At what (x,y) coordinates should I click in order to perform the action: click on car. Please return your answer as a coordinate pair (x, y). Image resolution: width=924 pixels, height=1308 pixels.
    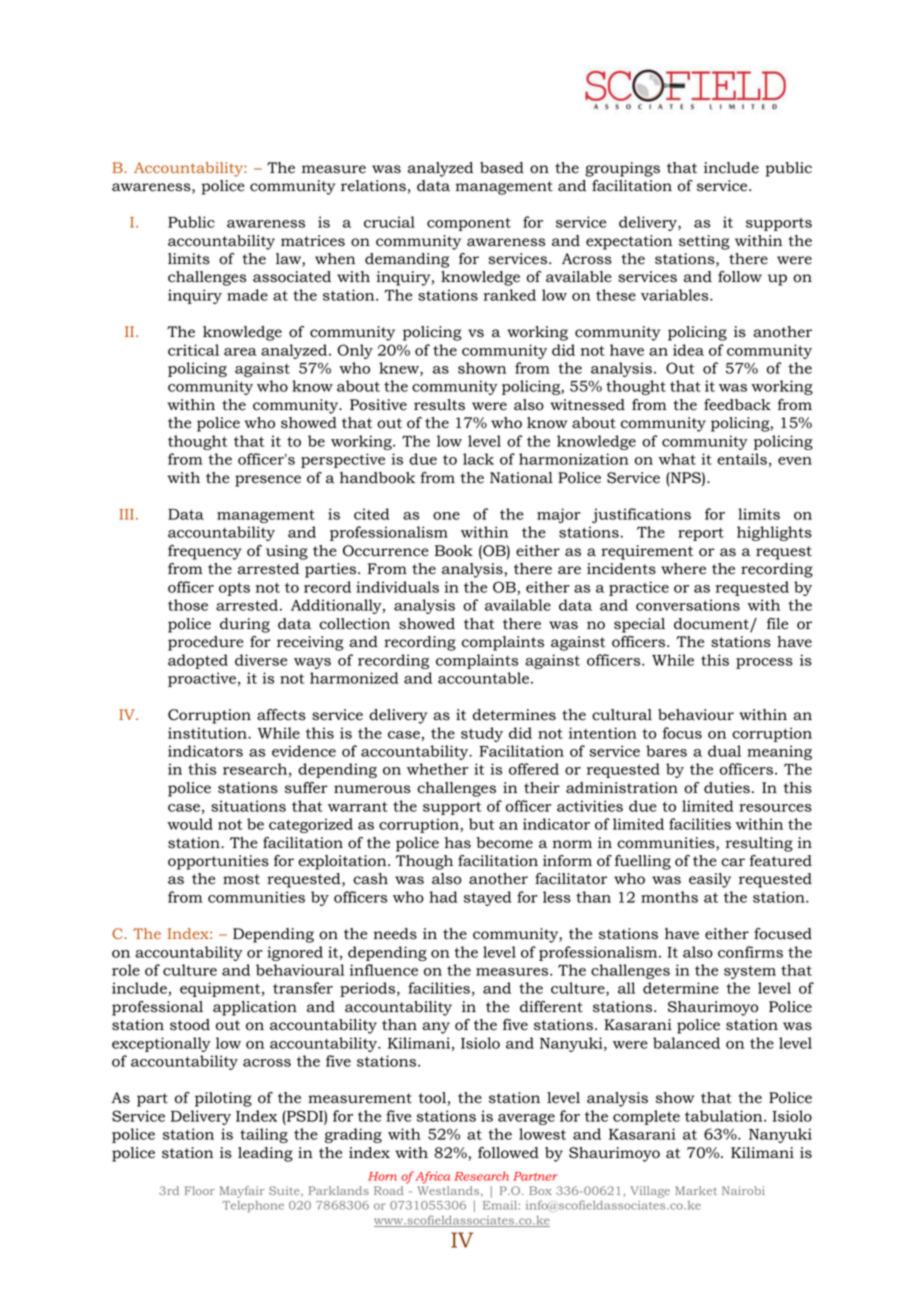
    Looking at the image, I should click on (733, 862).
